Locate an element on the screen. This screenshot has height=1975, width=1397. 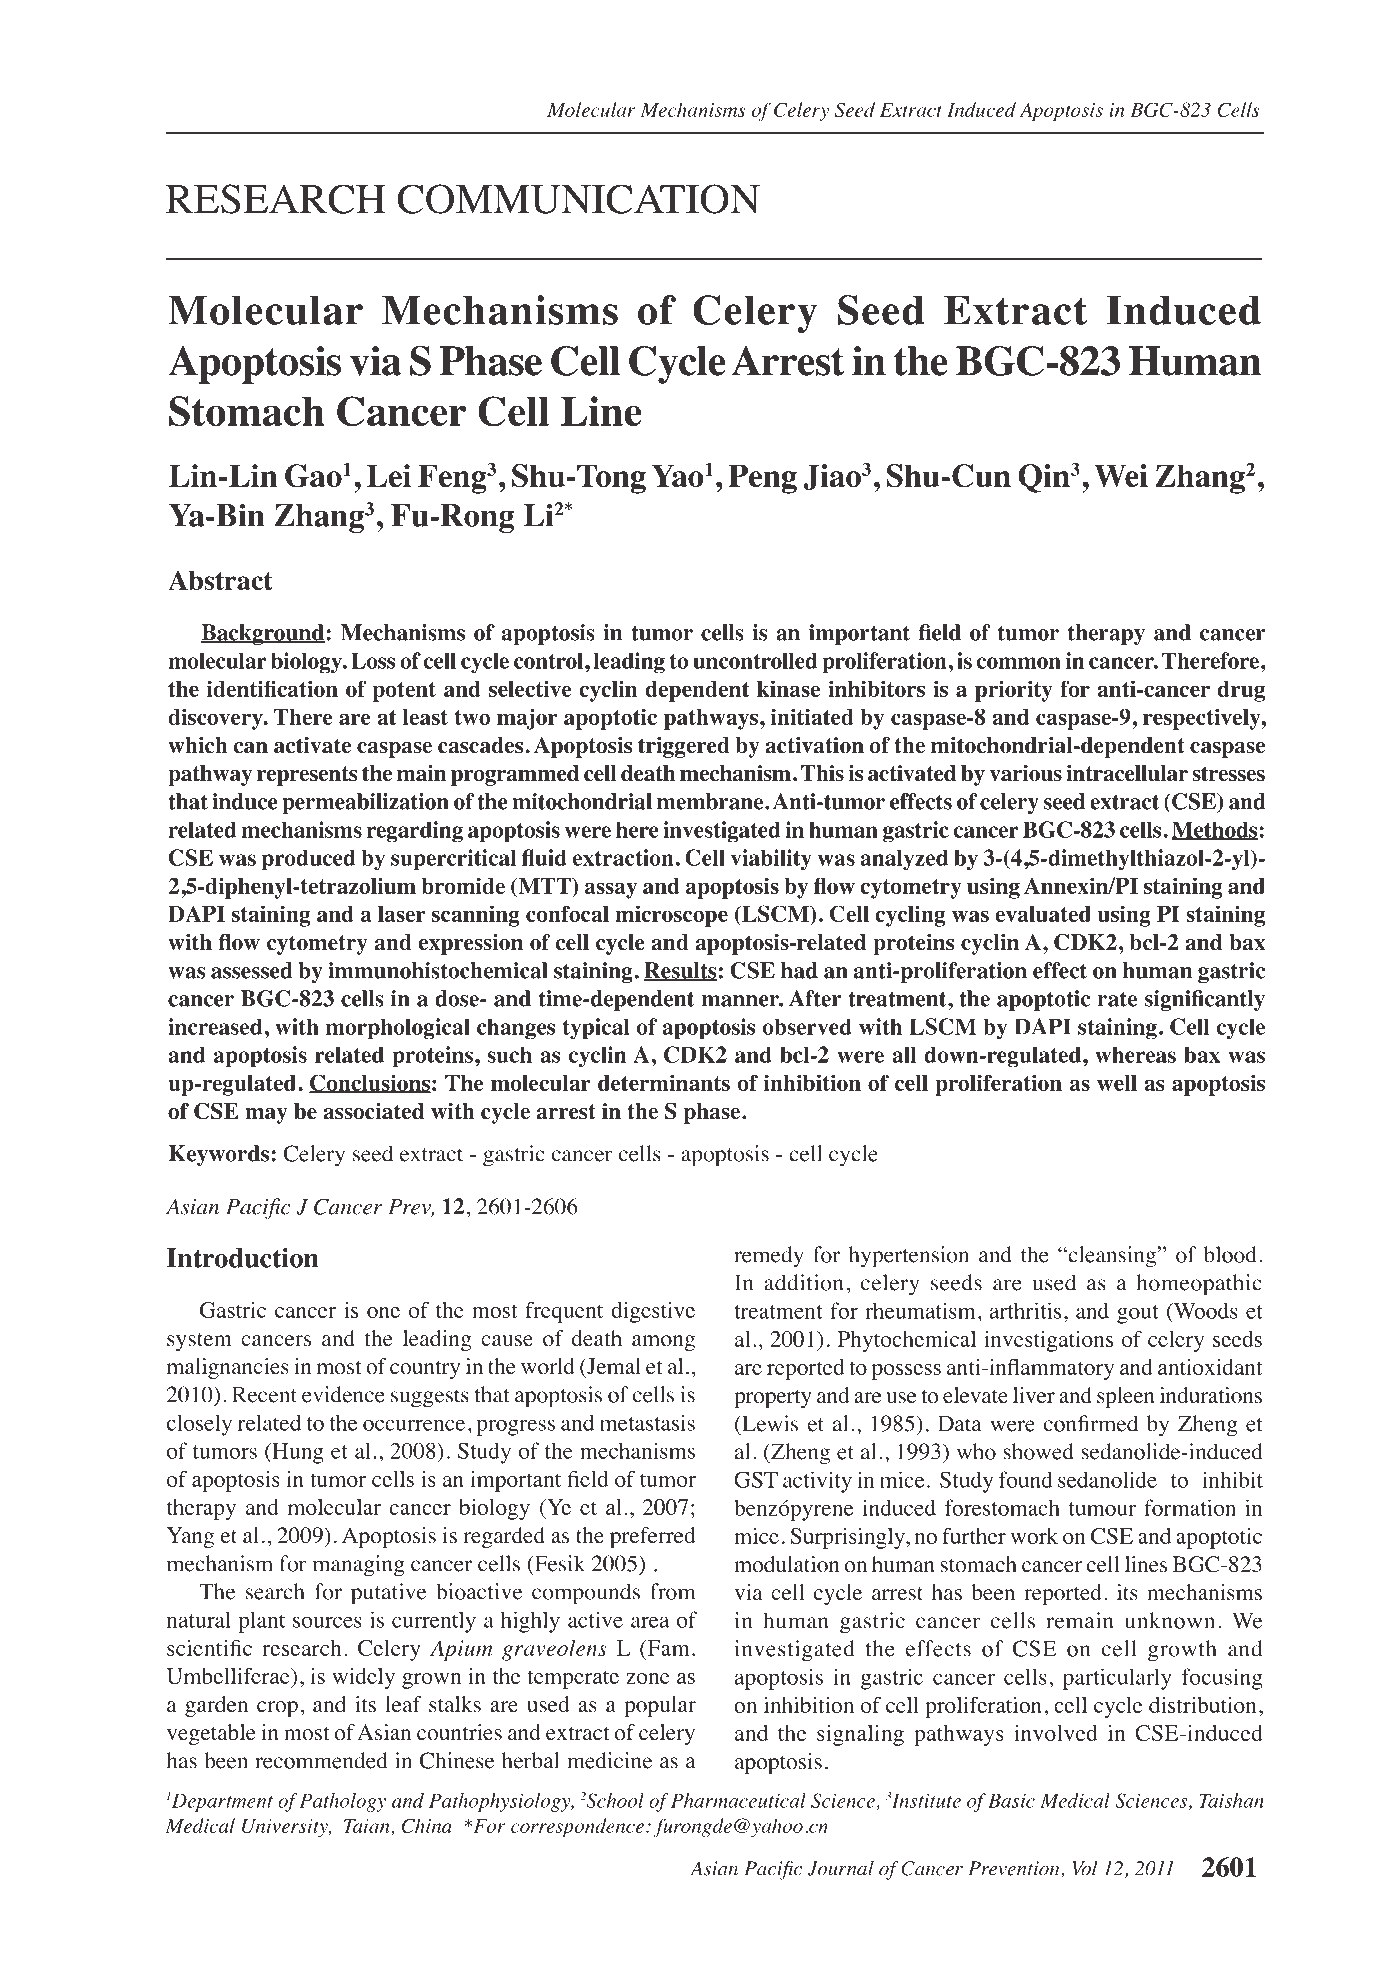
represents is located at coordinates (307, 776).
